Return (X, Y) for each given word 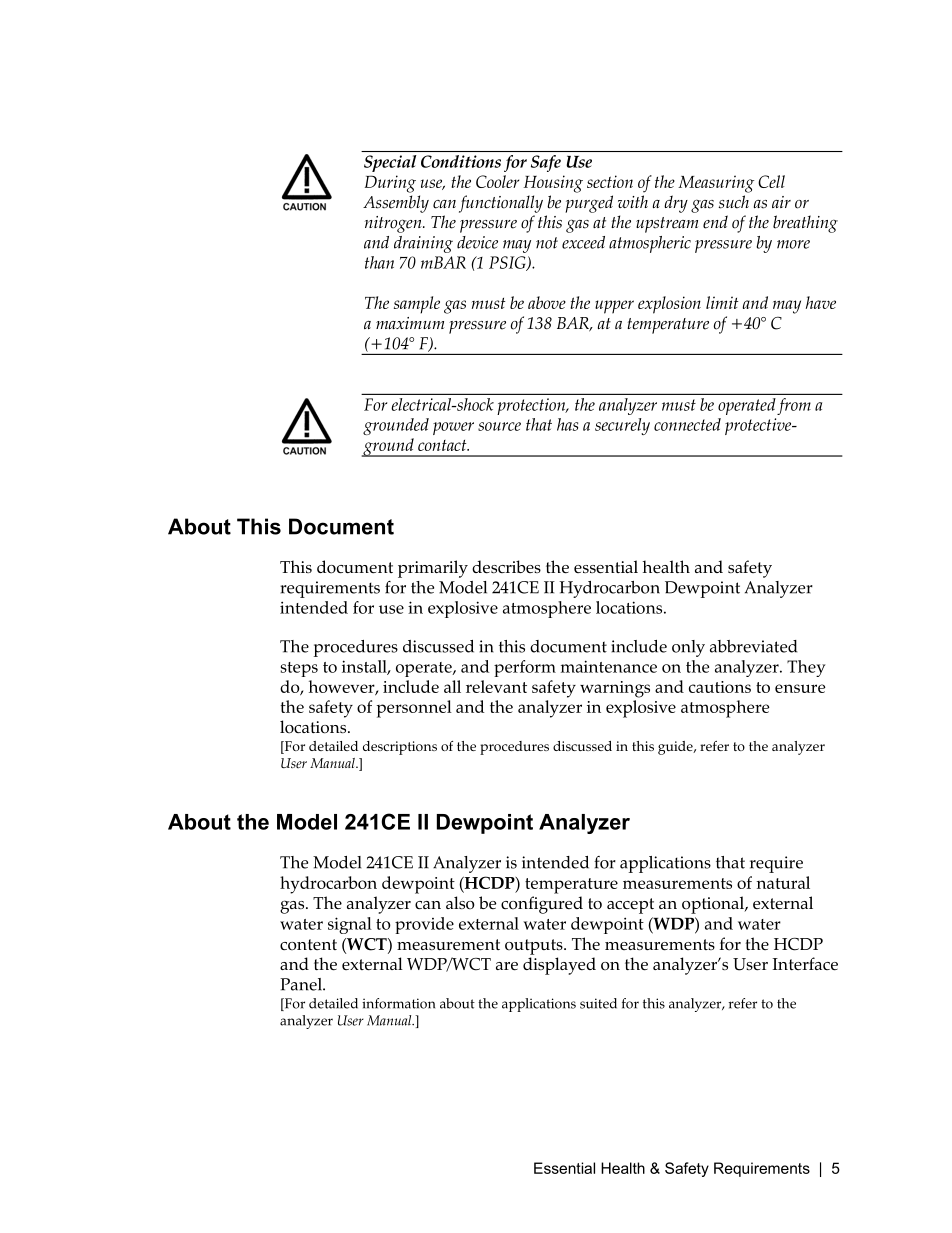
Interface (805, 964)
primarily (433, 569)
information (398, 1003)
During (390, 184)
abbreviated (753, 646)
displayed (559, 966)
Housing (553, 184)
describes (506, 567)
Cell (771, 181)
